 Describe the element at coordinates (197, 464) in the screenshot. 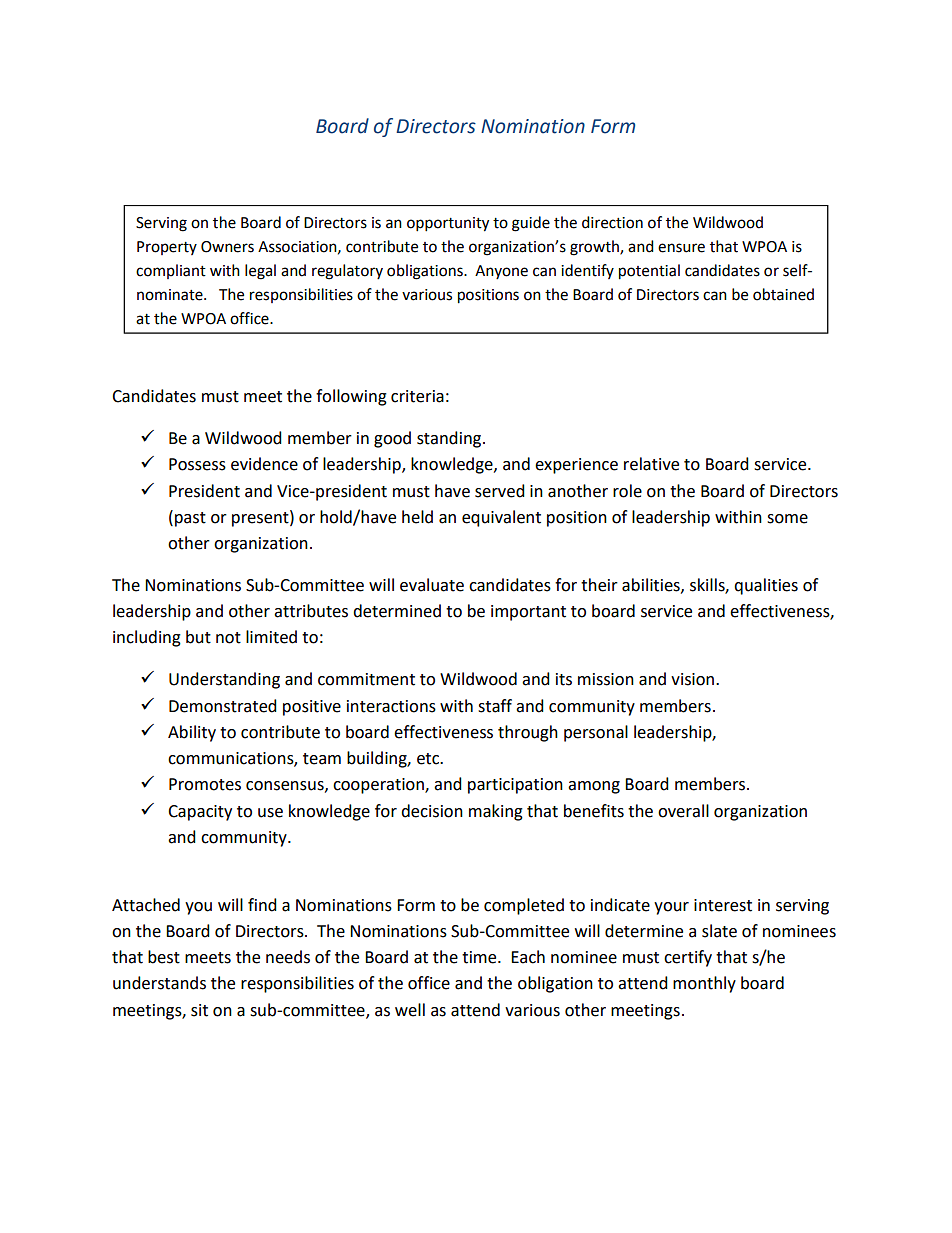

I see `Possess` at that location.
